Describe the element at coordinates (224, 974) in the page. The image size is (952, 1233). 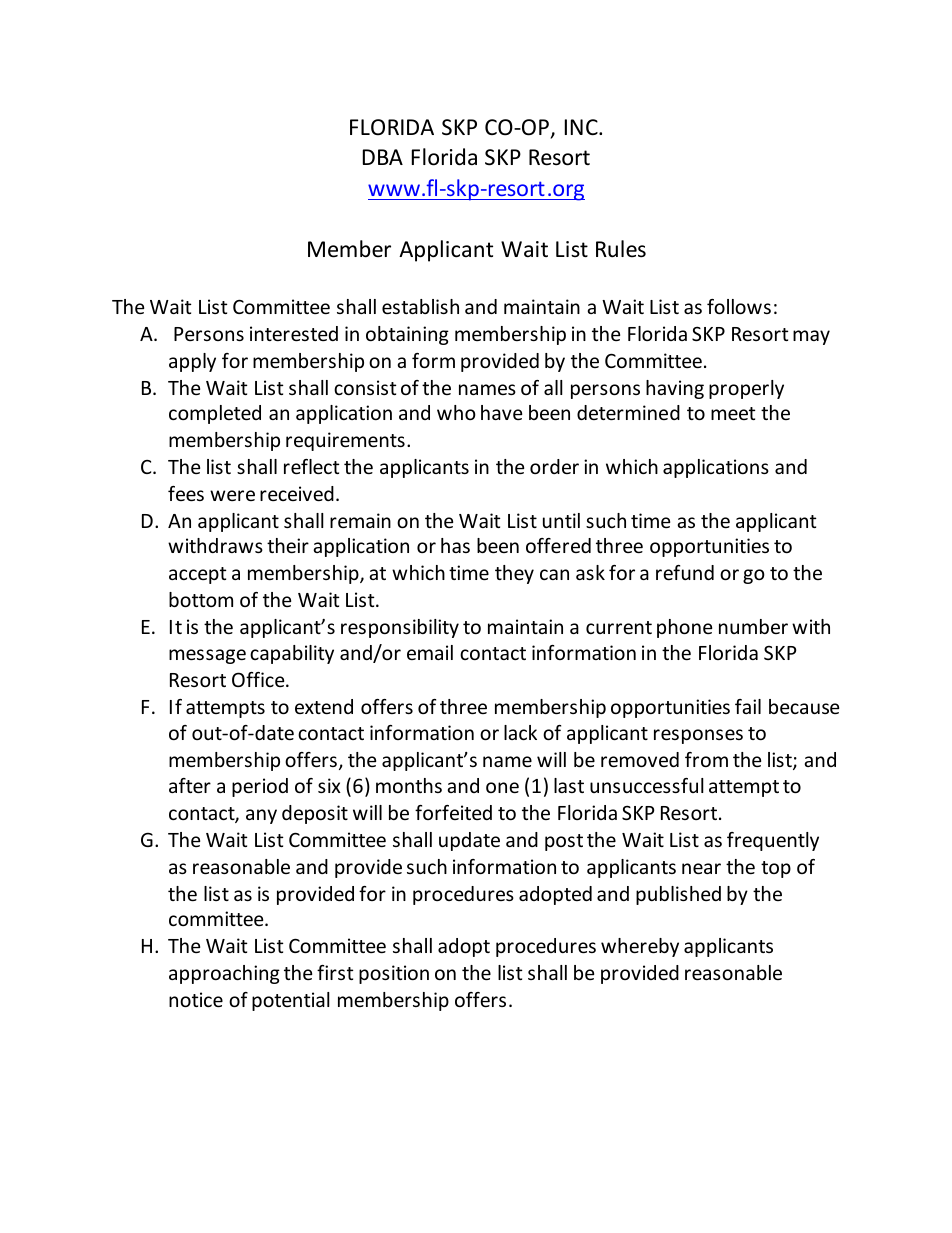
I see `approaching` at that location.
